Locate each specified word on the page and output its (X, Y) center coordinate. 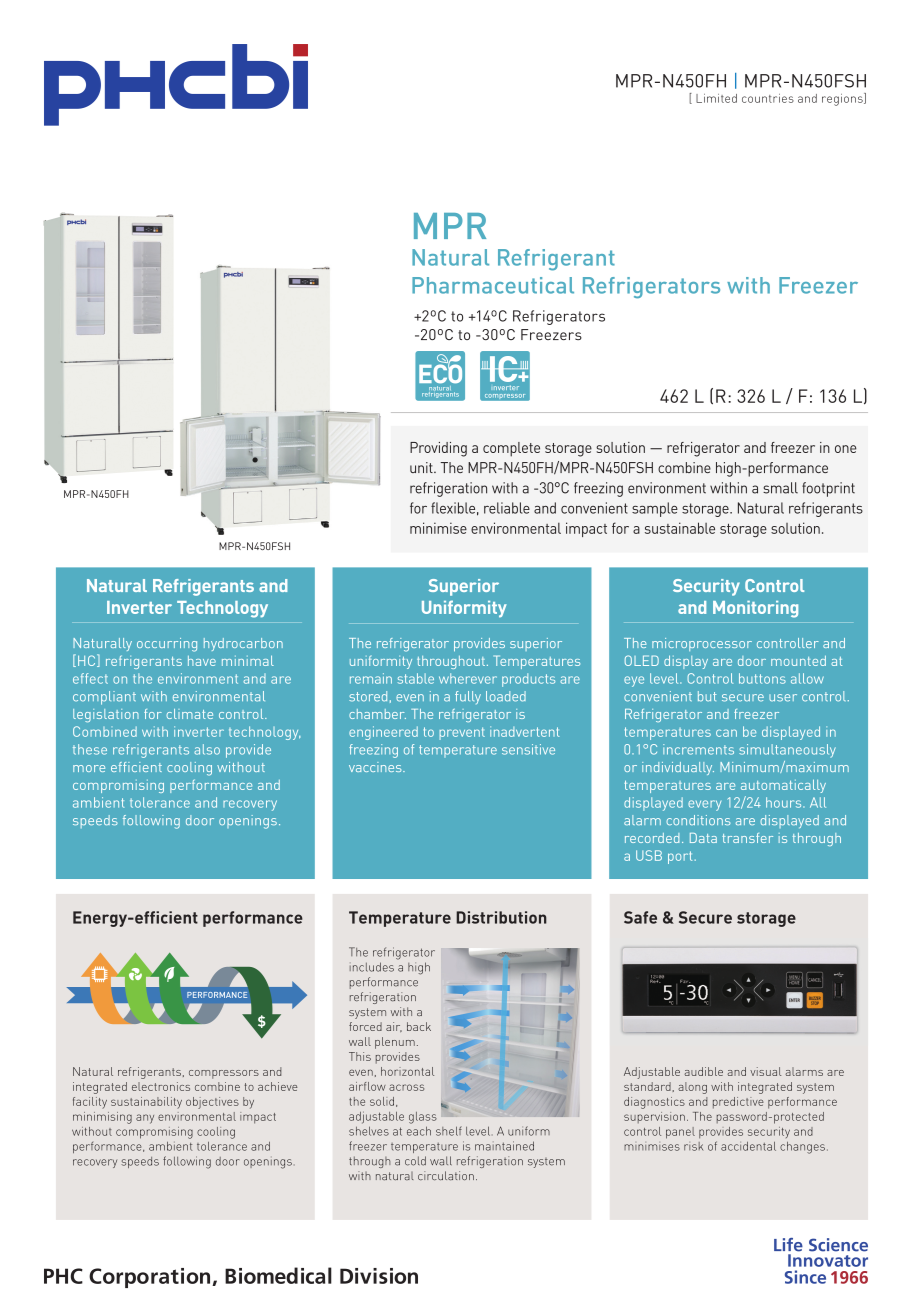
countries (768, 98)
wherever (468, 678)
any (145, 1119)
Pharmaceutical (493, 285)
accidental (748, 1146)
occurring (167, 645)
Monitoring (755, 609)
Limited (716, 98)
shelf (449, 1131)
